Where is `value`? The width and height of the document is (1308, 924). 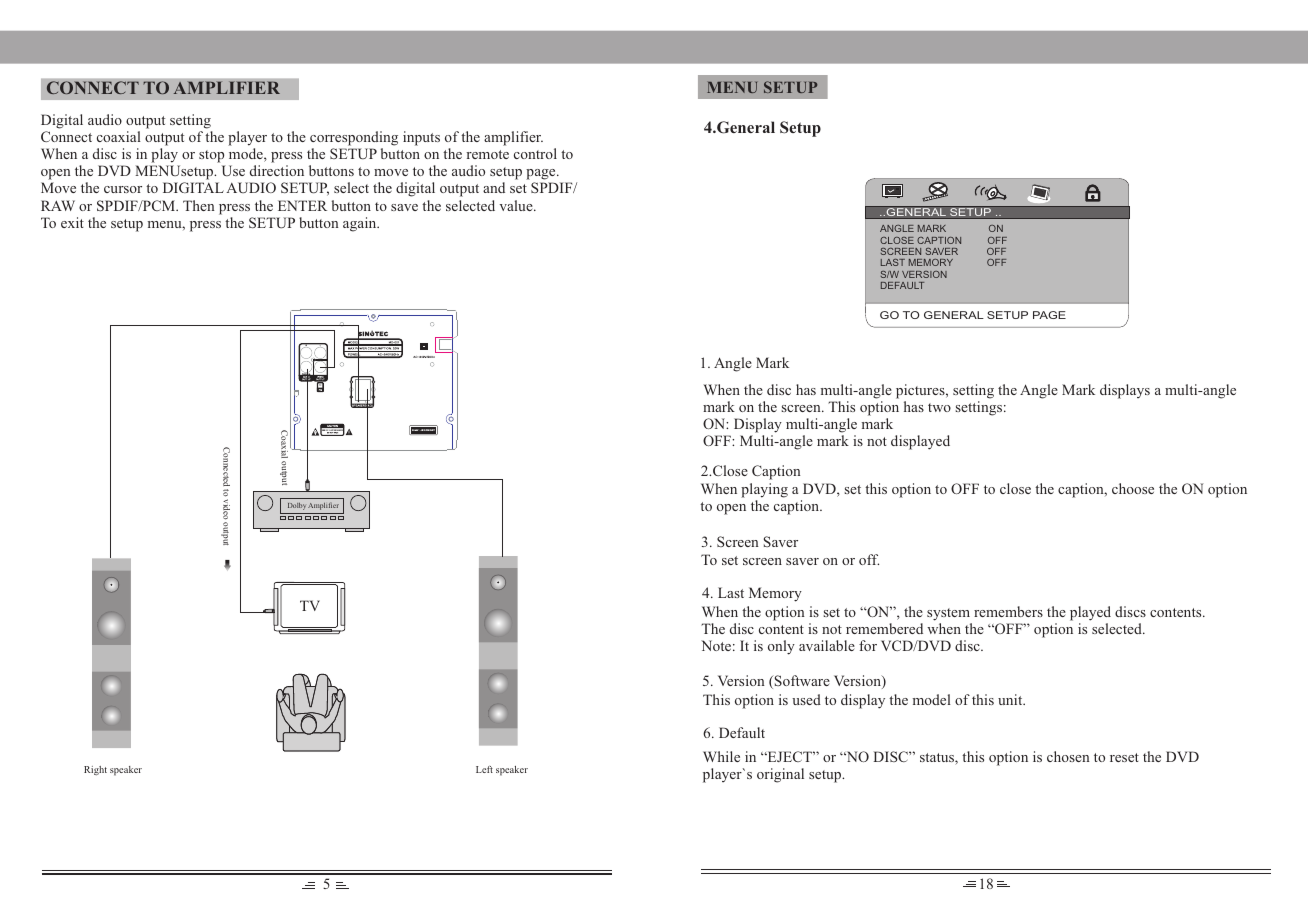
value is located at coordinates (517, 205).
